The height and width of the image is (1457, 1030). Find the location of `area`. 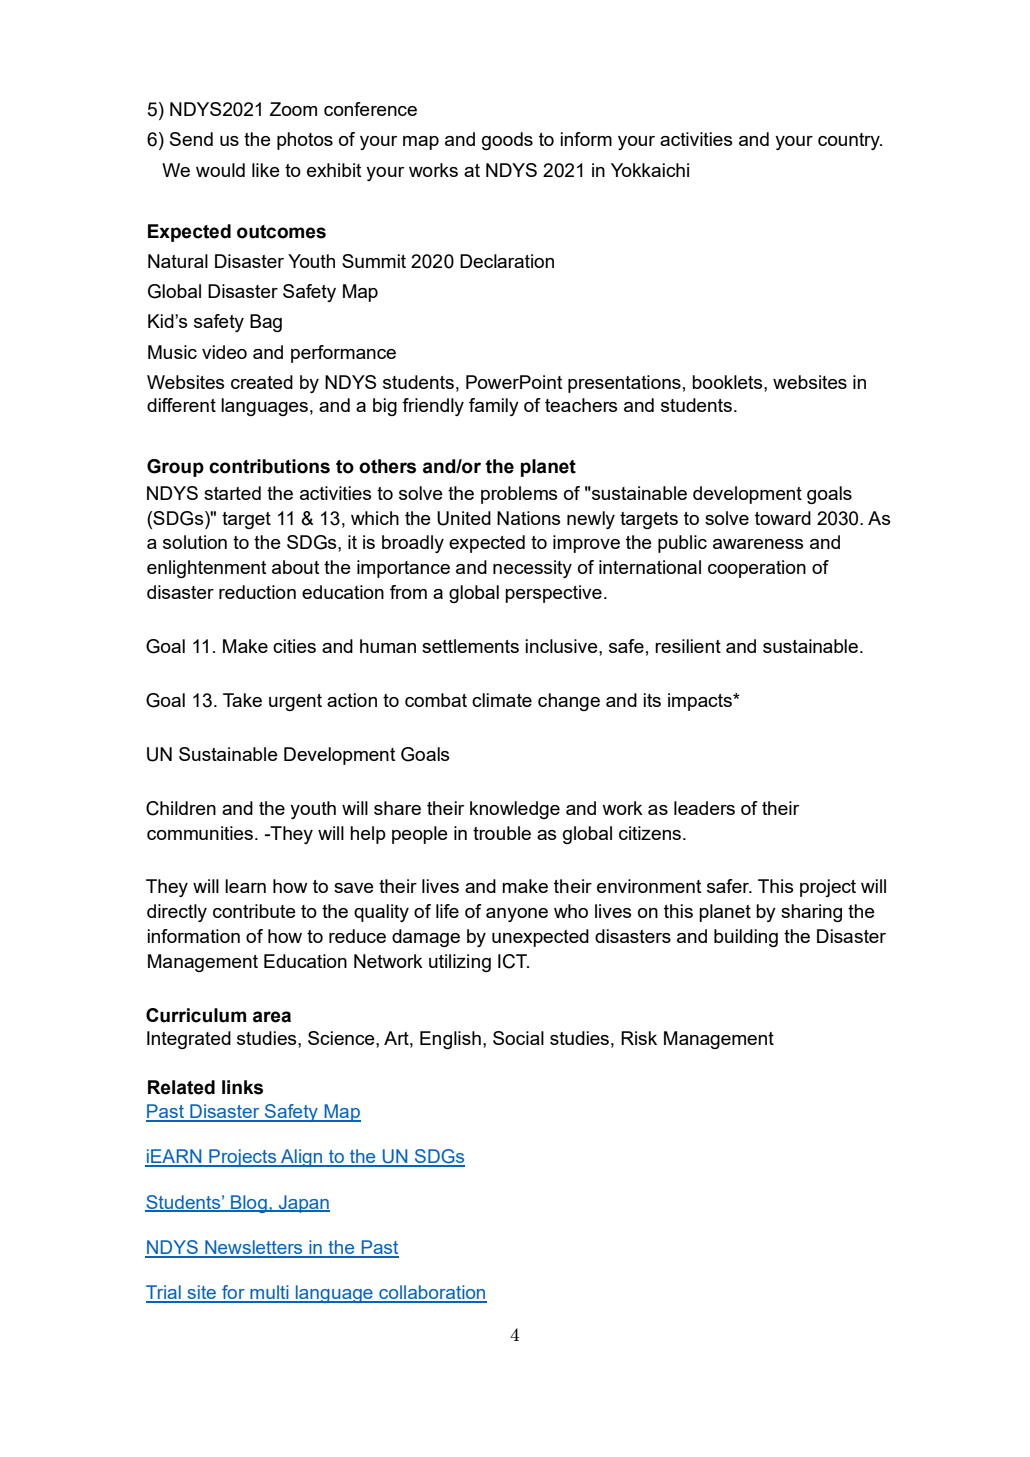

area is located at coordinates (272, 1017).
